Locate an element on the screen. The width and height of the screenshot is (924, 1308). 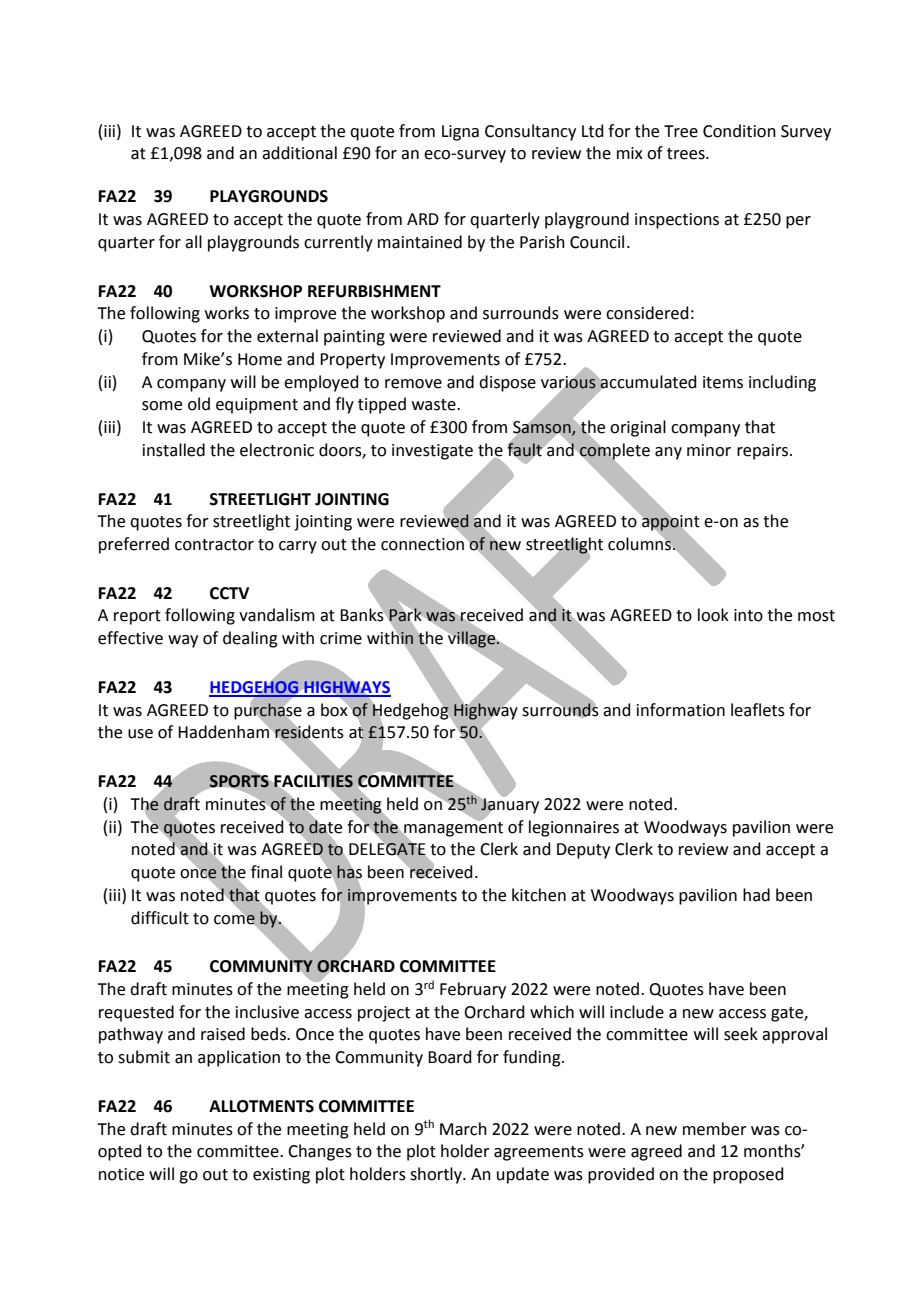
installed is located at coordinates (174, 450).
